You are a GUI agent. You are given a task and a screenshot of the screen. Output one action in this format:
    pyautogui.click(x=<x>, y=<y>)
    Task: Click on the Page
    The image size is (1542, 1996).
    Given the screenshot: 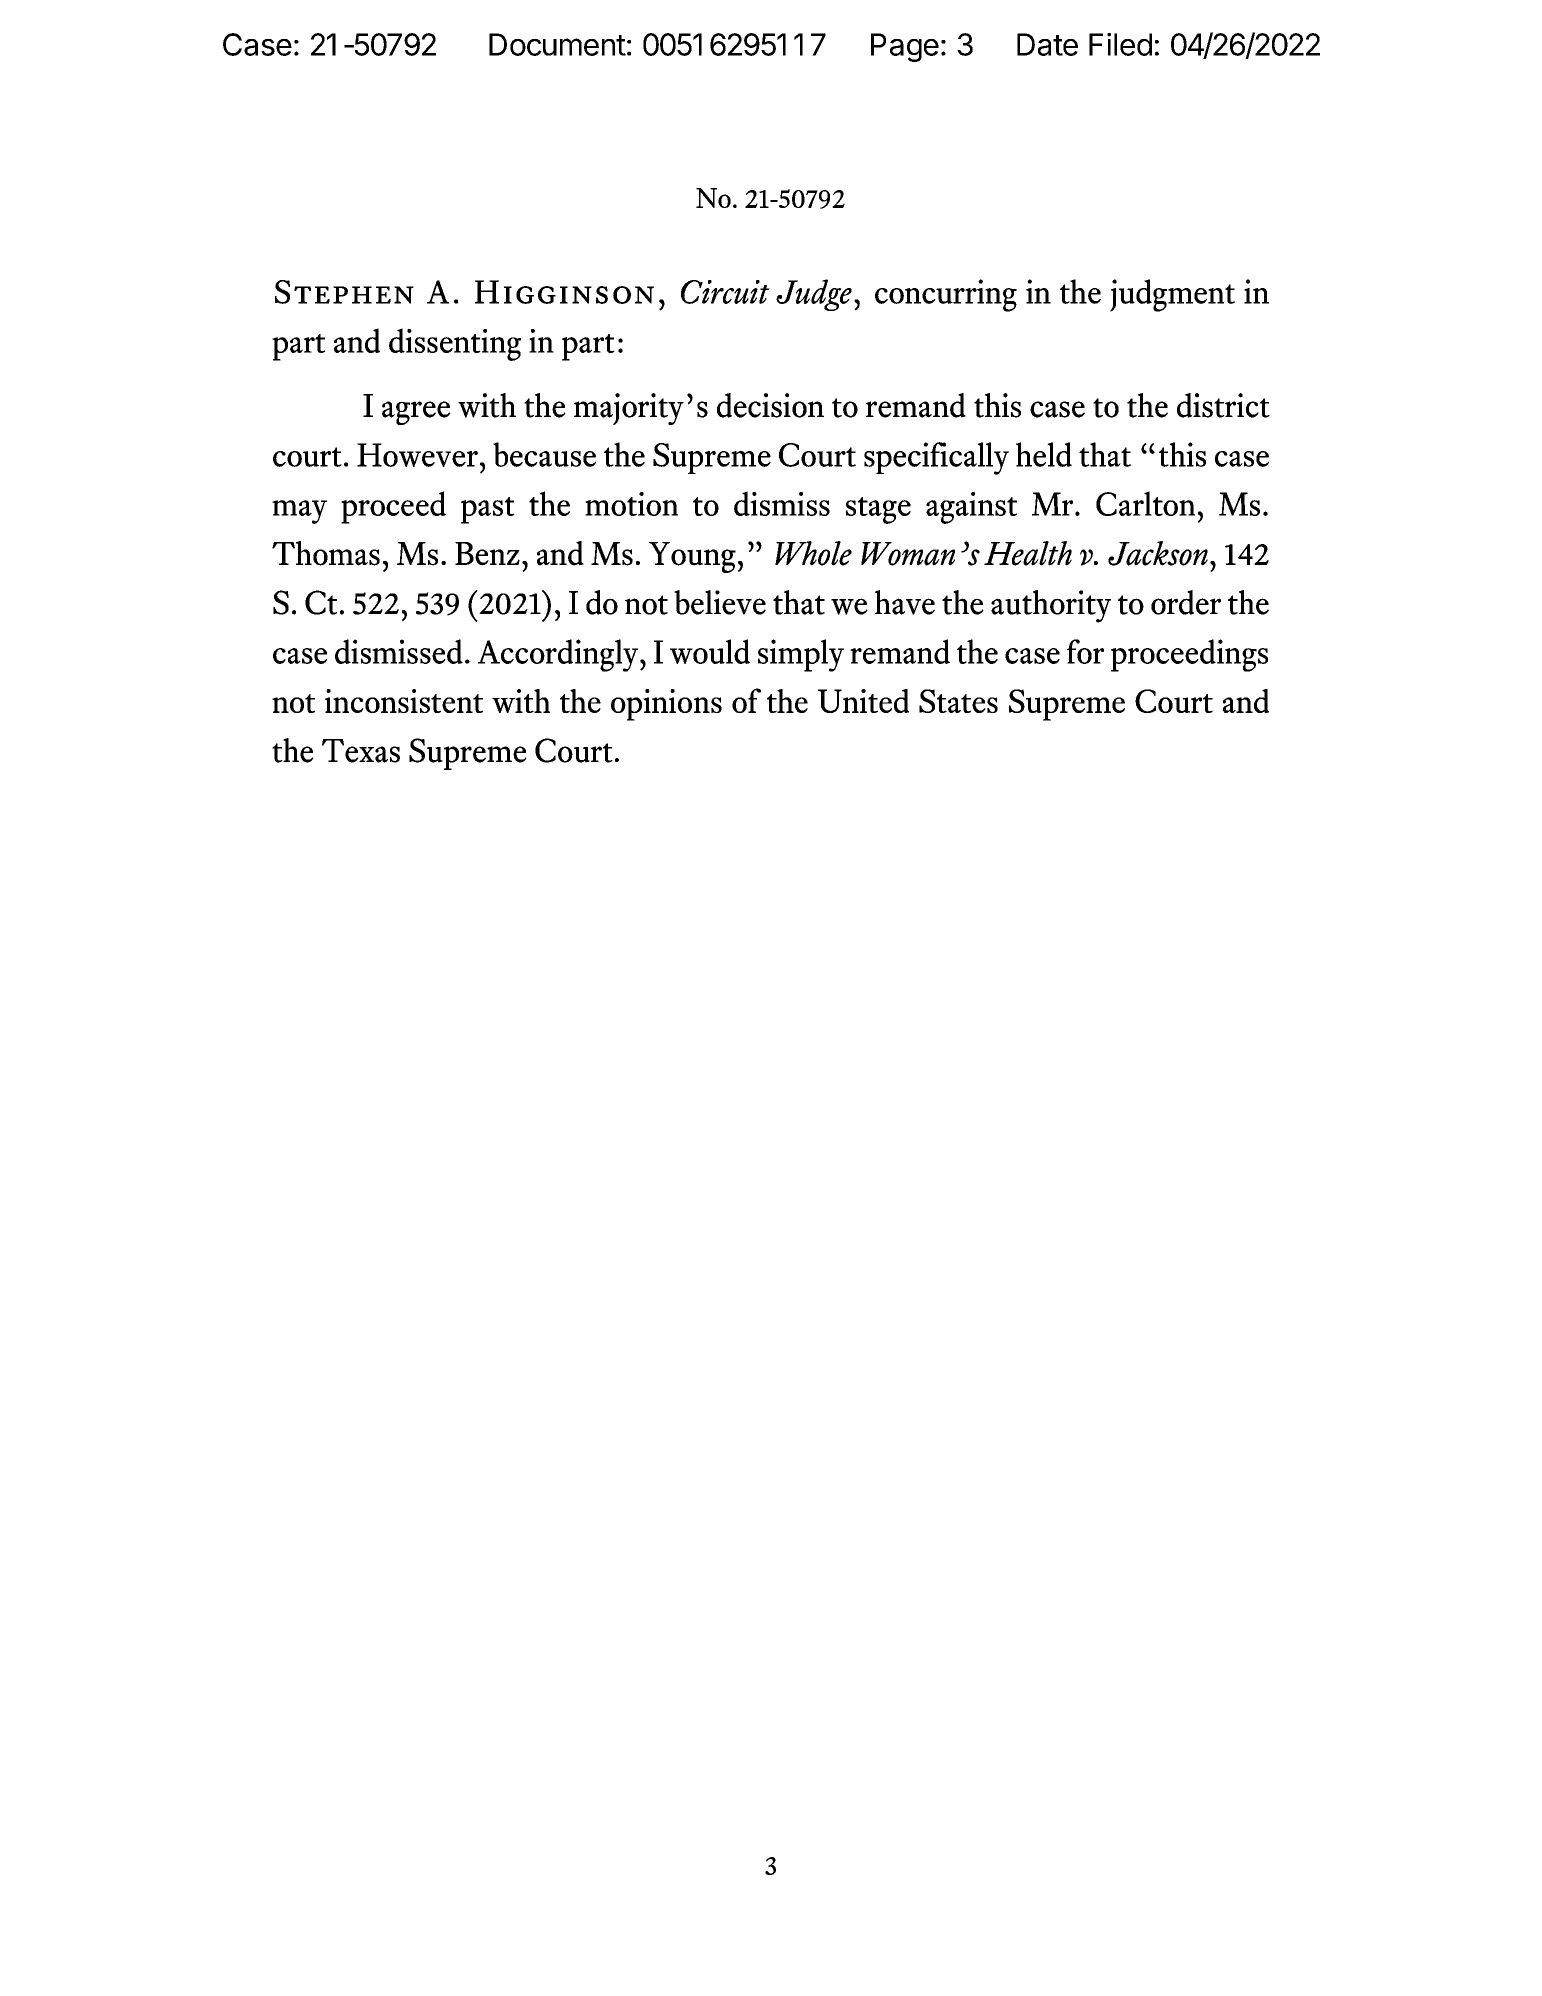 What is the action you would take?
    pyautogui.click(x=905, y=47)
